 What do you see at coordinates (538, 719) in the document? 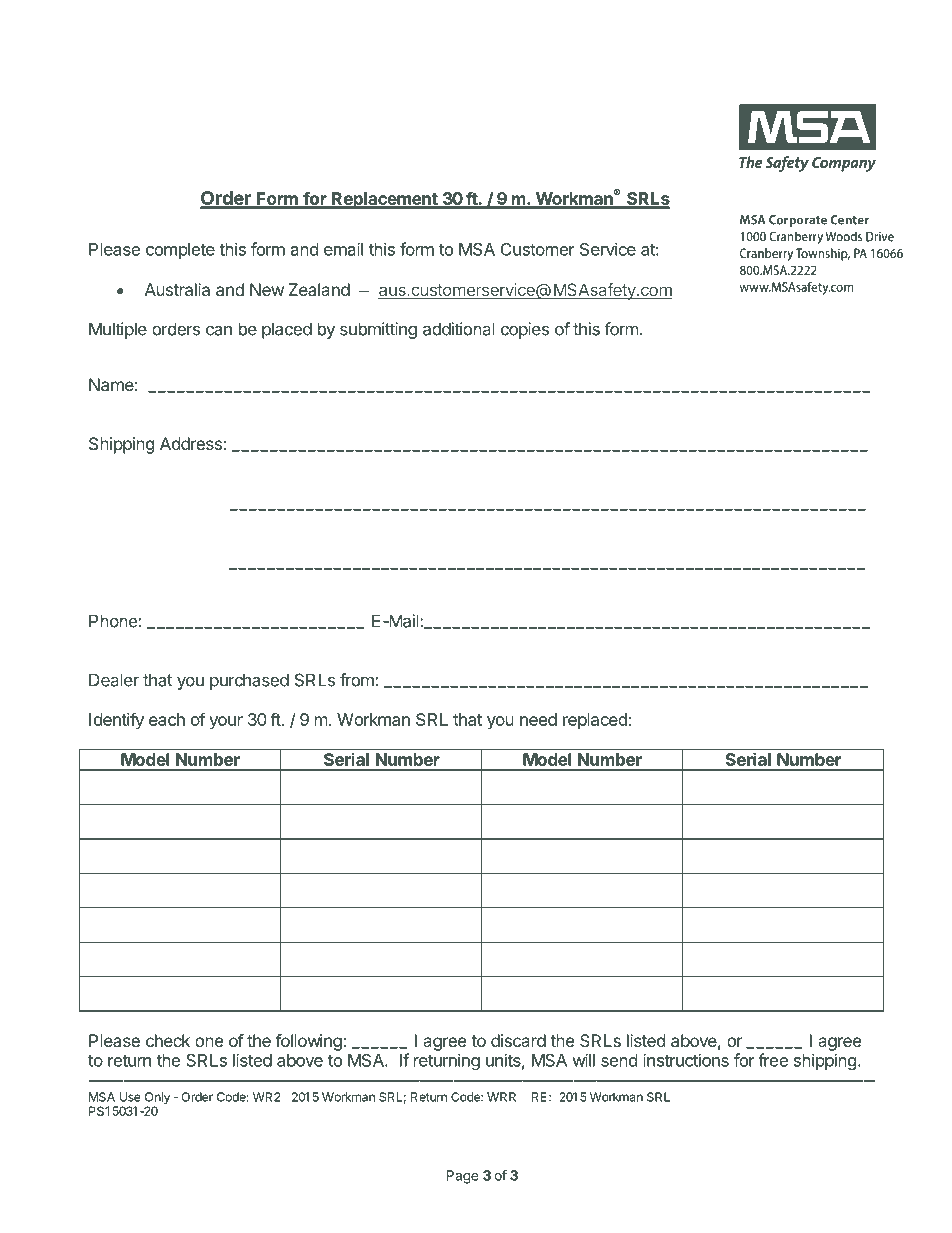
I see `need` at bounding box center [538, 719].
